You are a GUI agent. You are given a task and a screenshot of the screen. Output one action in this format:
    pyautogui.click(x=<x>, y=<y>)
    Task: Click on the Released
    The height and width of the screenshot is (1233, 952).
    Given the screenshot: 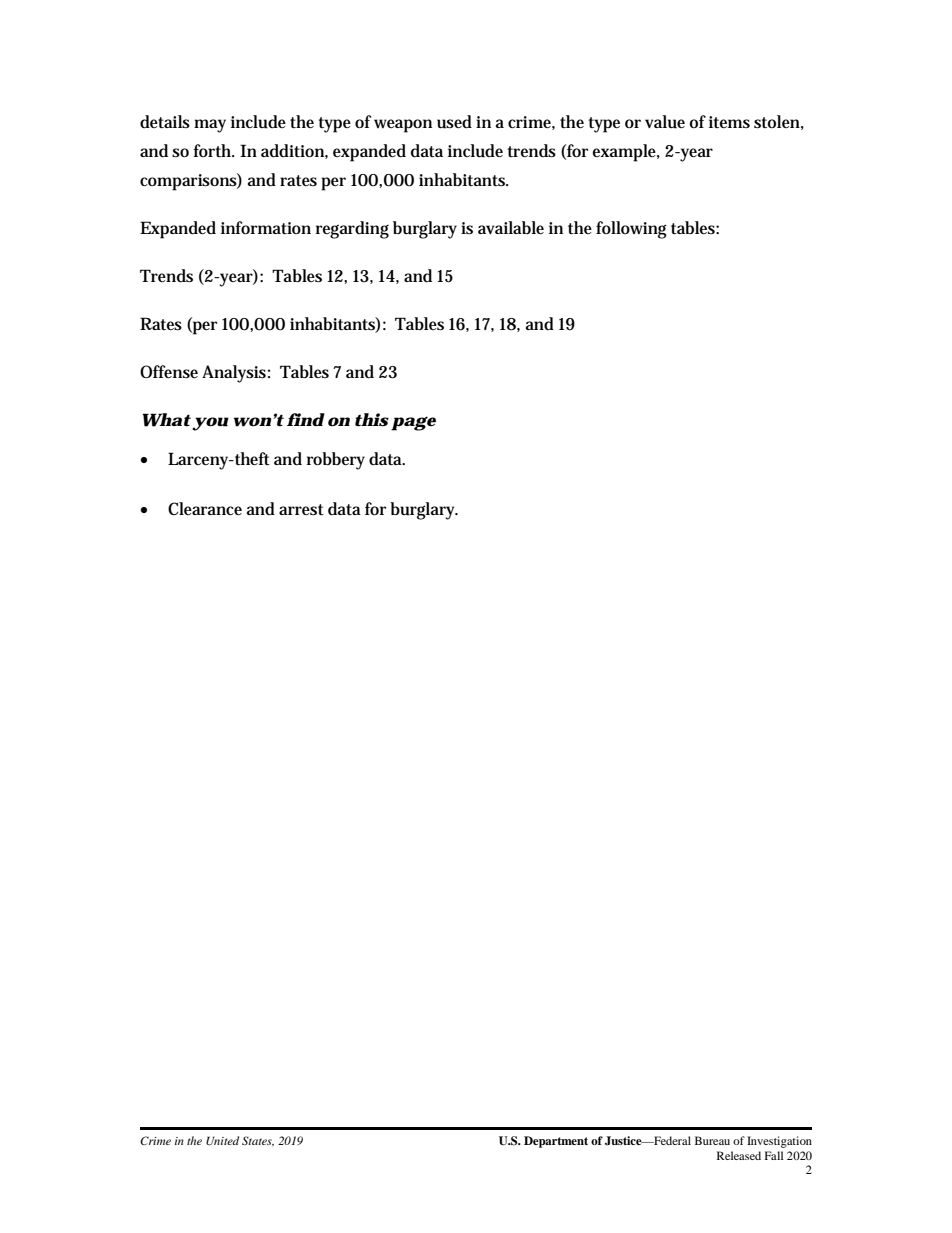 What is the action you would take?
    pyautogui.click(x=739, y=1155)
